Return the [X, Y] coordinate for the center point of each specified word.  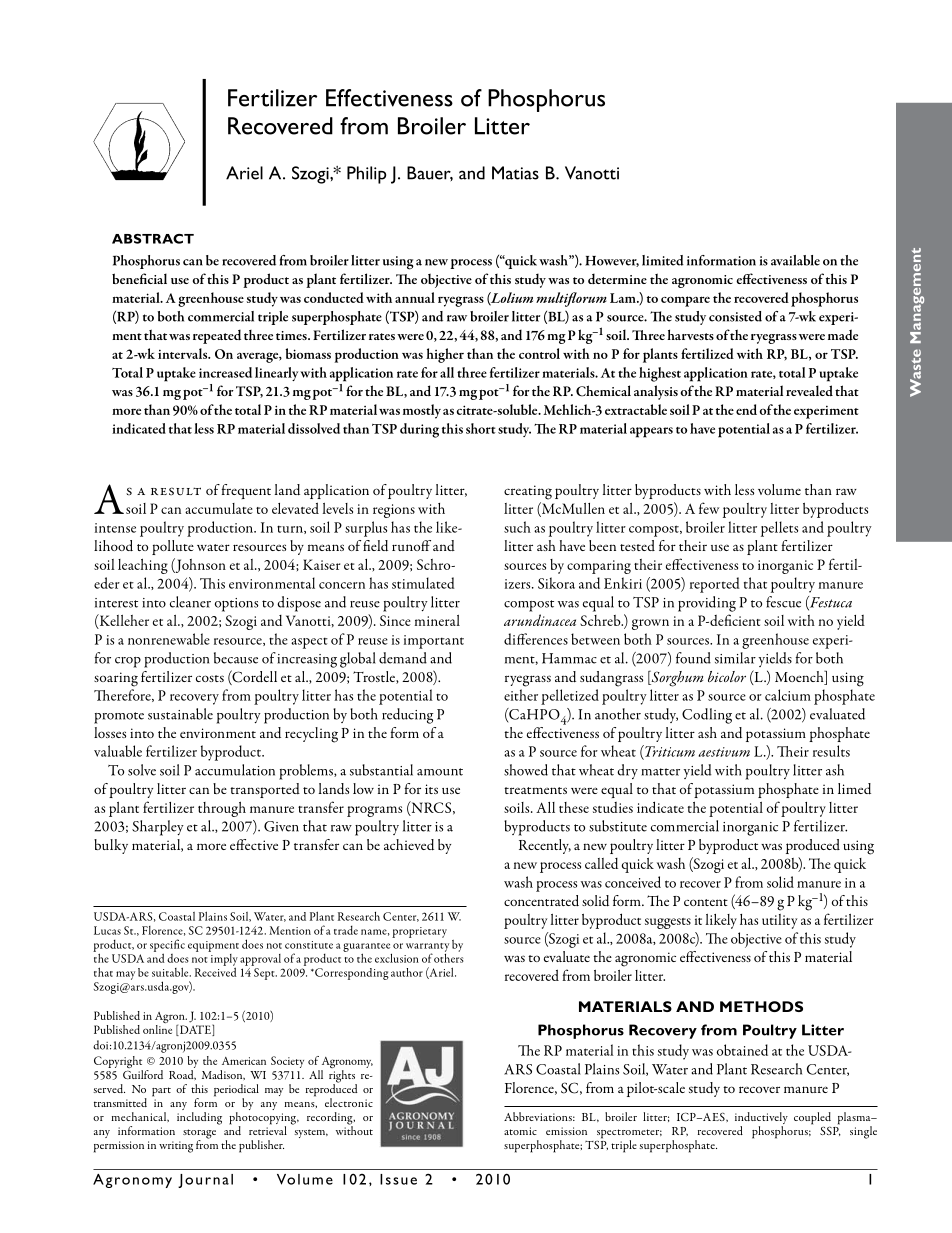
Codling [707, 716]
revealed [809, 390]
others [449, 957]
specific [167, 946]
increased [225, 372]
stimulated [423, 583]
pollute [173, 547]
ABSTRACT [153, 239]
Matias [515, 173]
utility [779, 921]
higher [445, 355]
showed [526, 770]
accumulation [235, 770]
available [795, 260]
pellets [779, 529]
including [199, 1118]
